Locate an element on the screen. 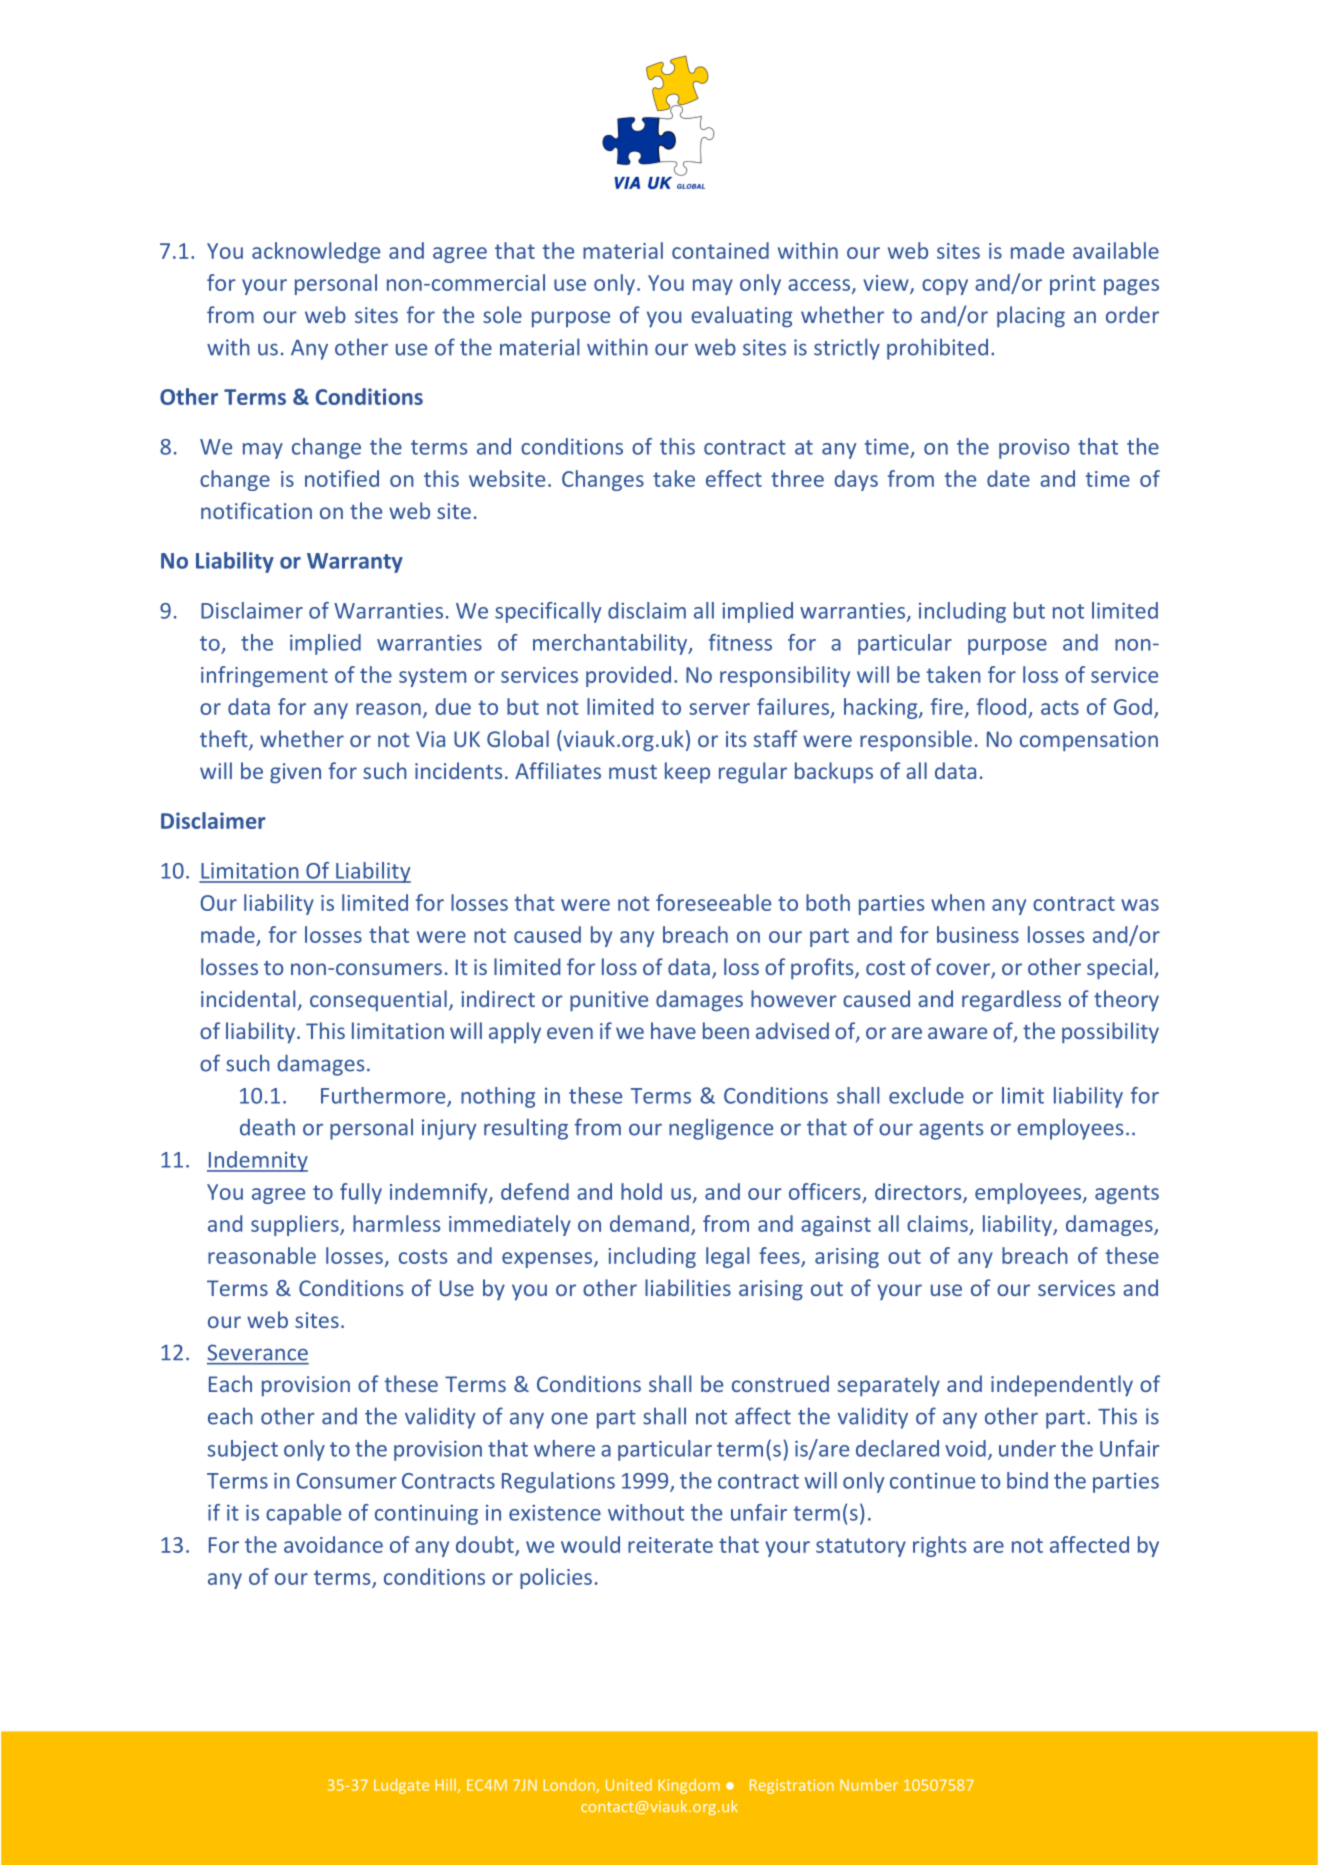 Image resolution: width=1319 pixels, height=1865 pixels. fitness is located at coordinates (740, 642).
